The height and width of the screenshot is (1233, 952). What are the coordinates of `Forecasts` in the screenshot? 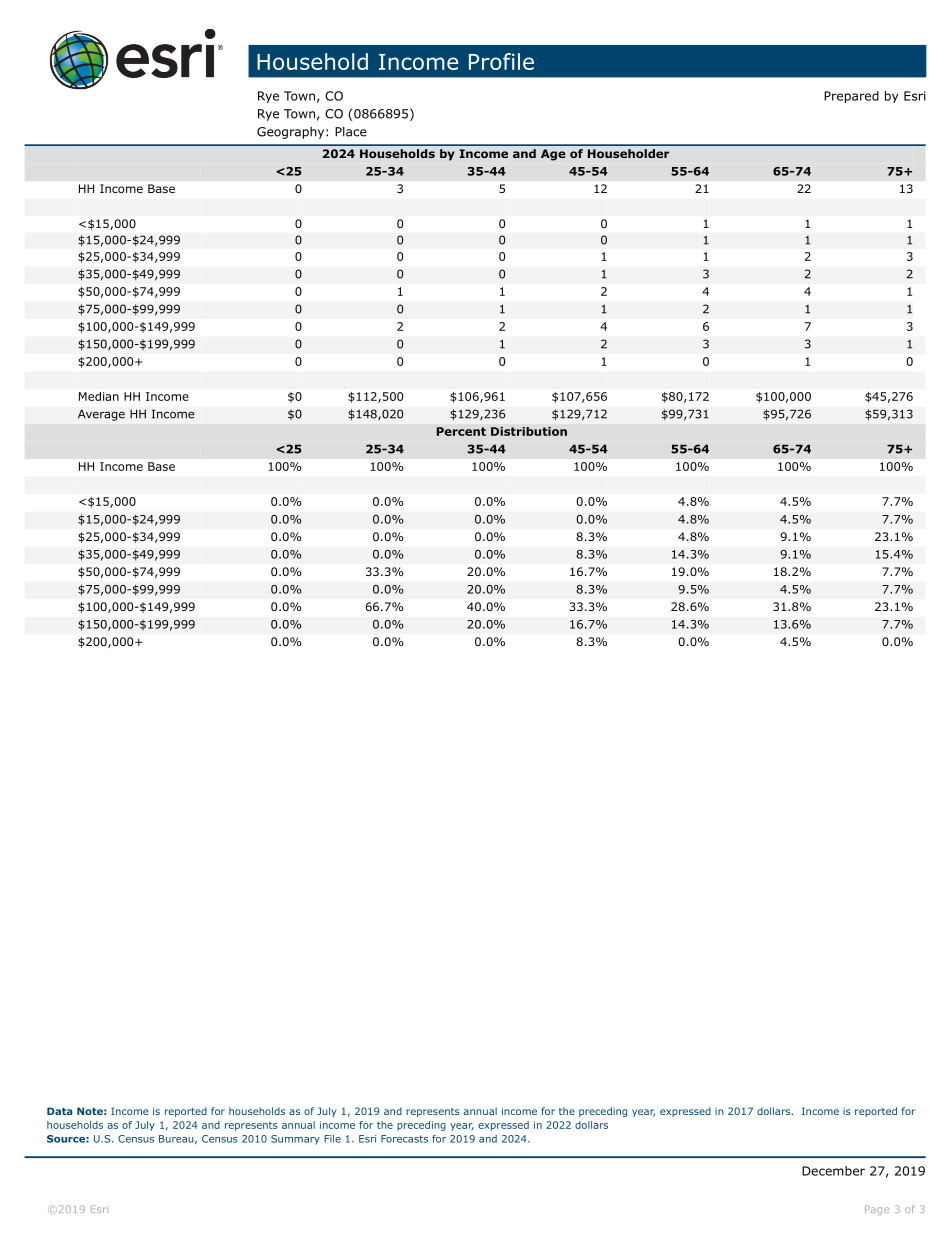 It's located at (404, 1139).
